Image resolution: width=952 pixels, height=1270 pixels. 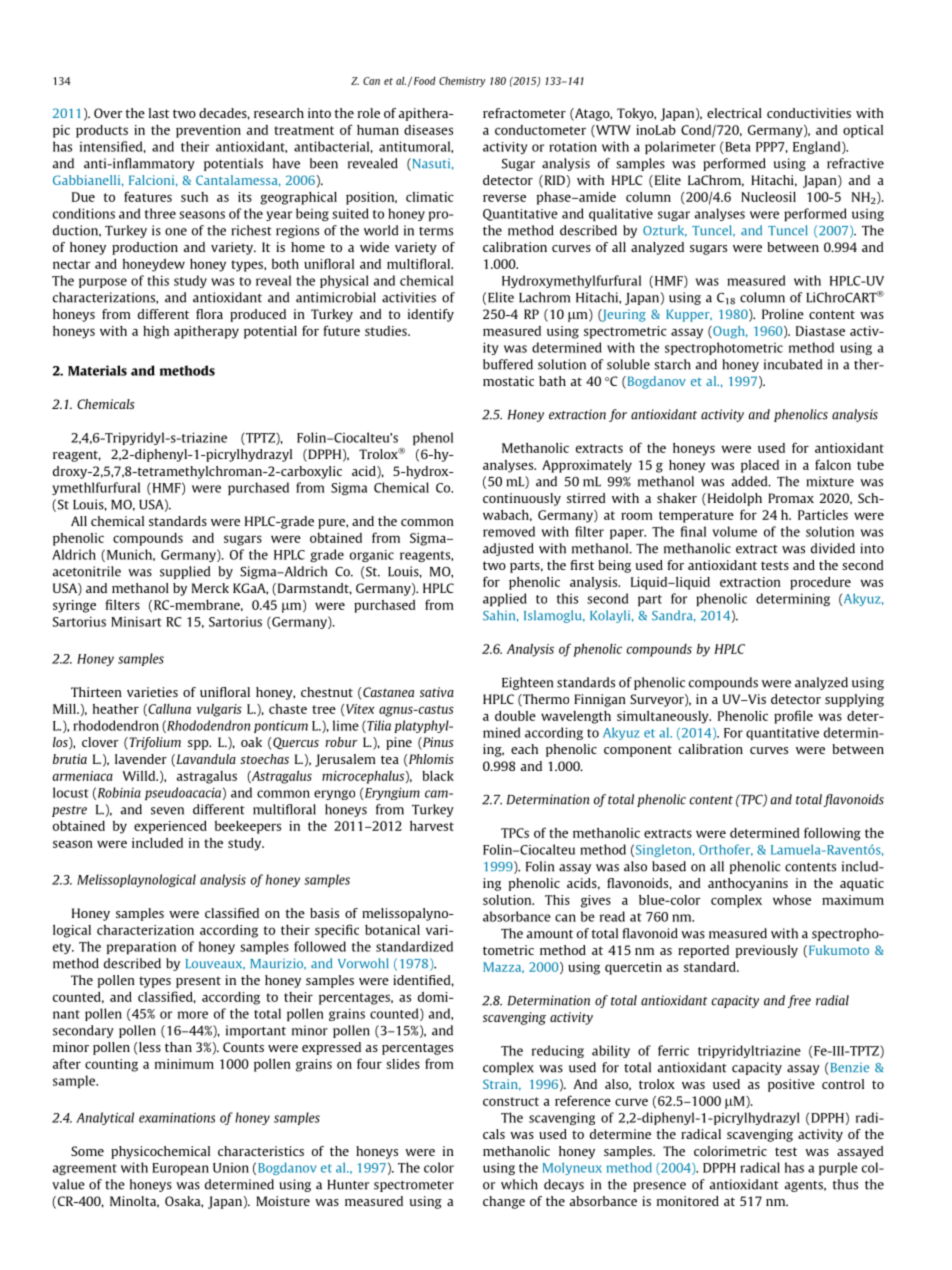 What do you see at coordinates (392, 930) in the screenshot?
I see `botanical` at bounding box center [392, 930].
